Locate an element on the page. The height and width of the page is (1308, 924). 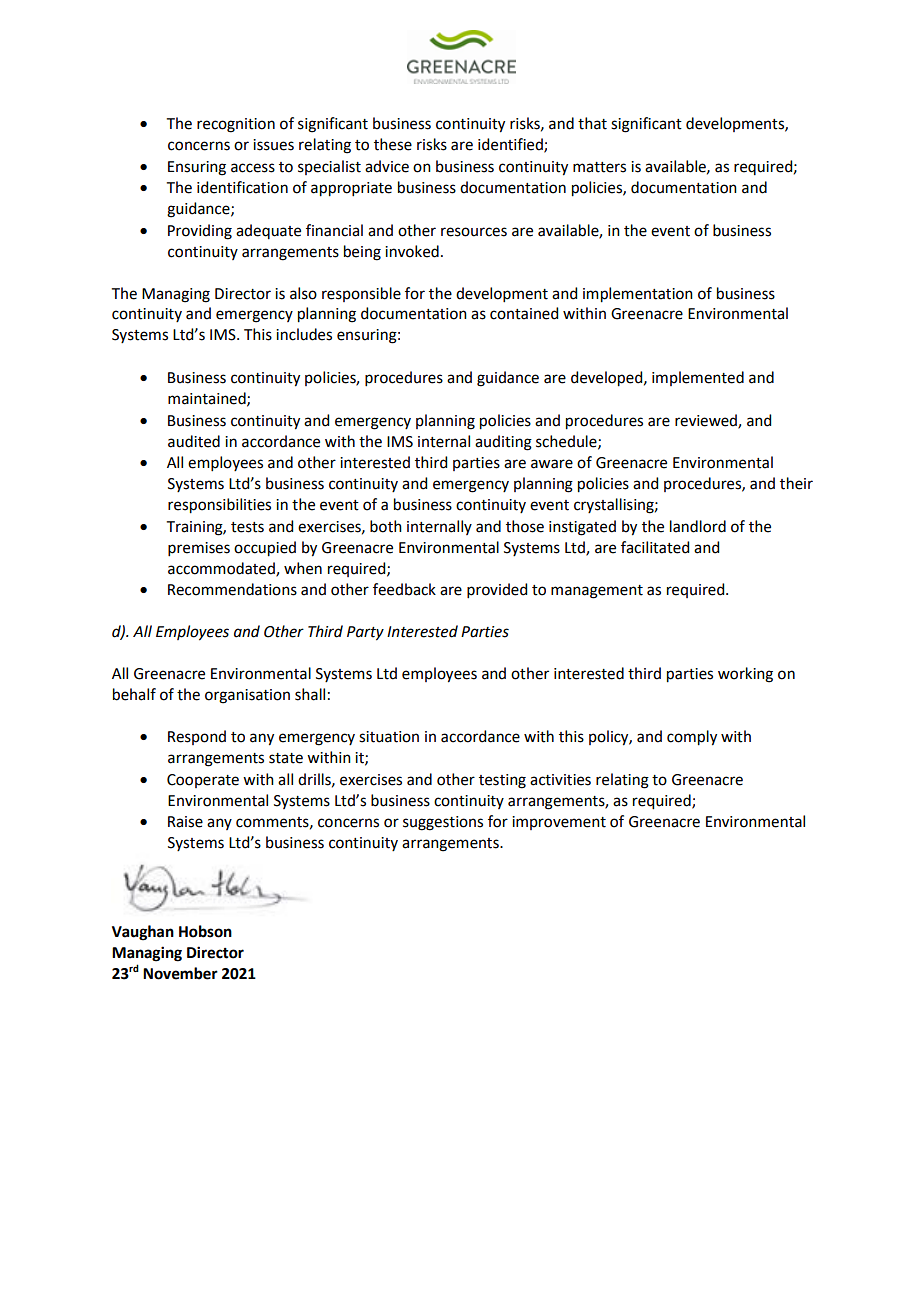
recognition is located at coordinates (236, 125).
